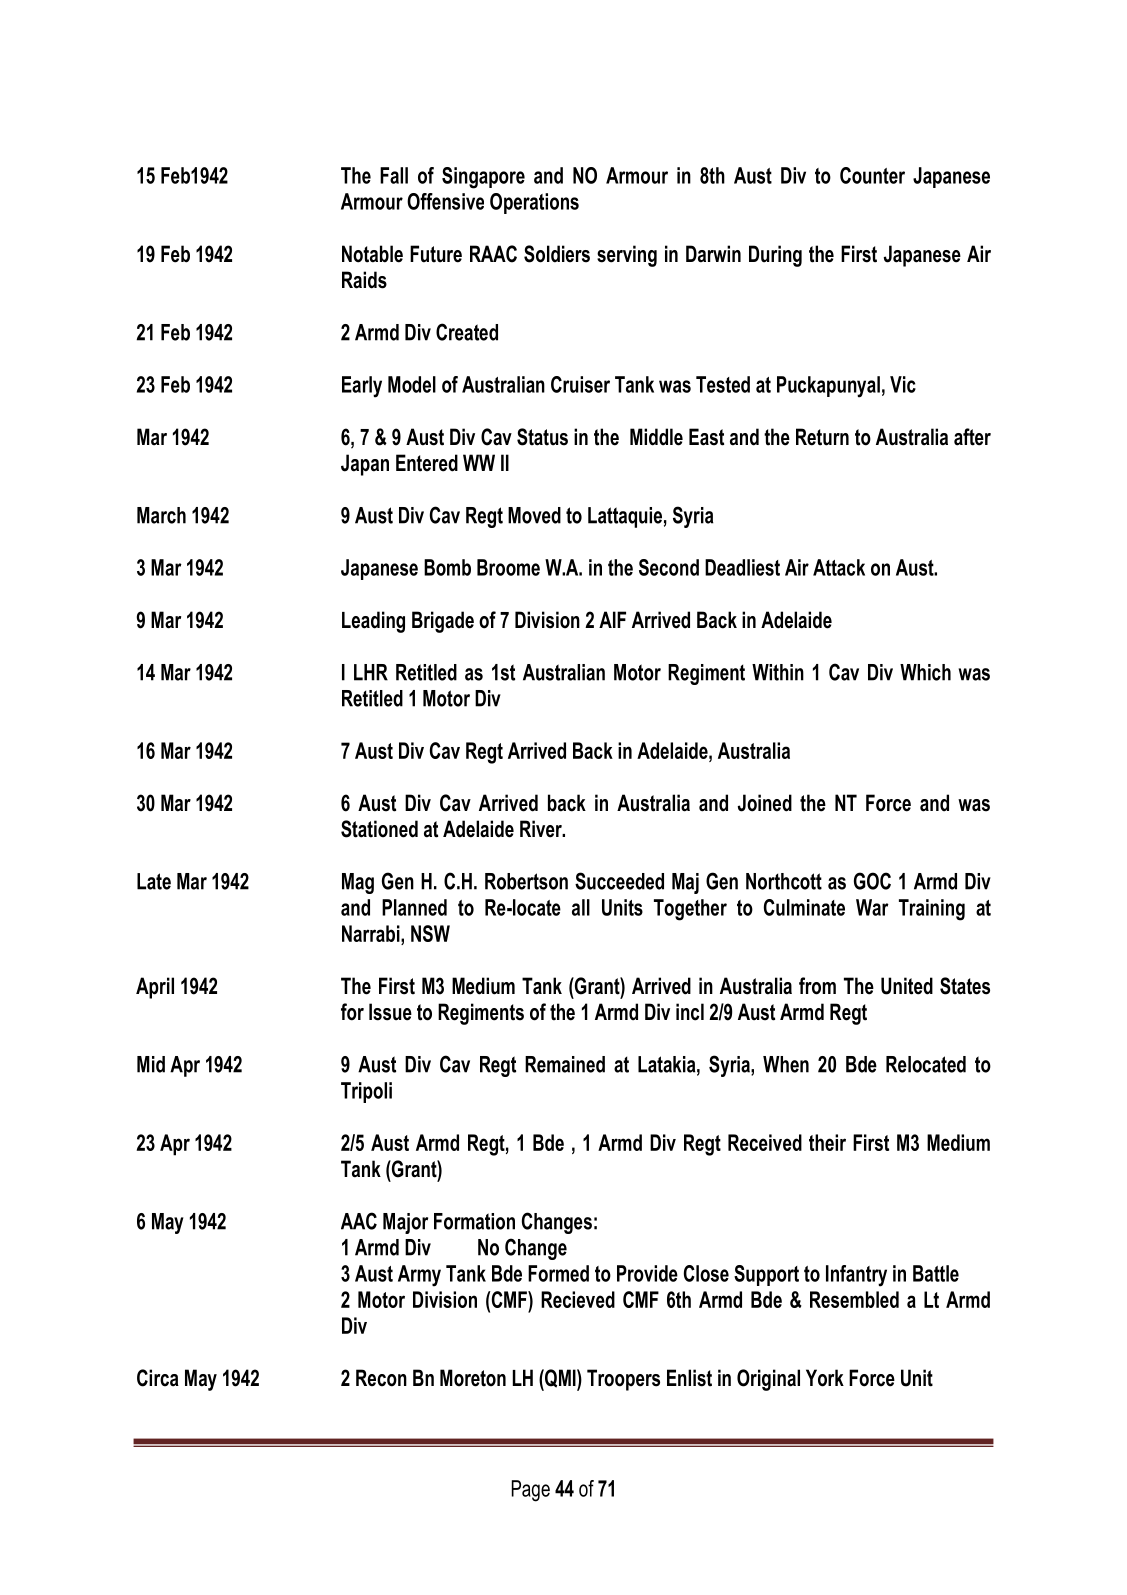 The height and width of the screenshot is (1595, 1127). What do you see at coordinates (872, 175) in the screenshot?
I see `Counter` at bounding box center [872, 175].
